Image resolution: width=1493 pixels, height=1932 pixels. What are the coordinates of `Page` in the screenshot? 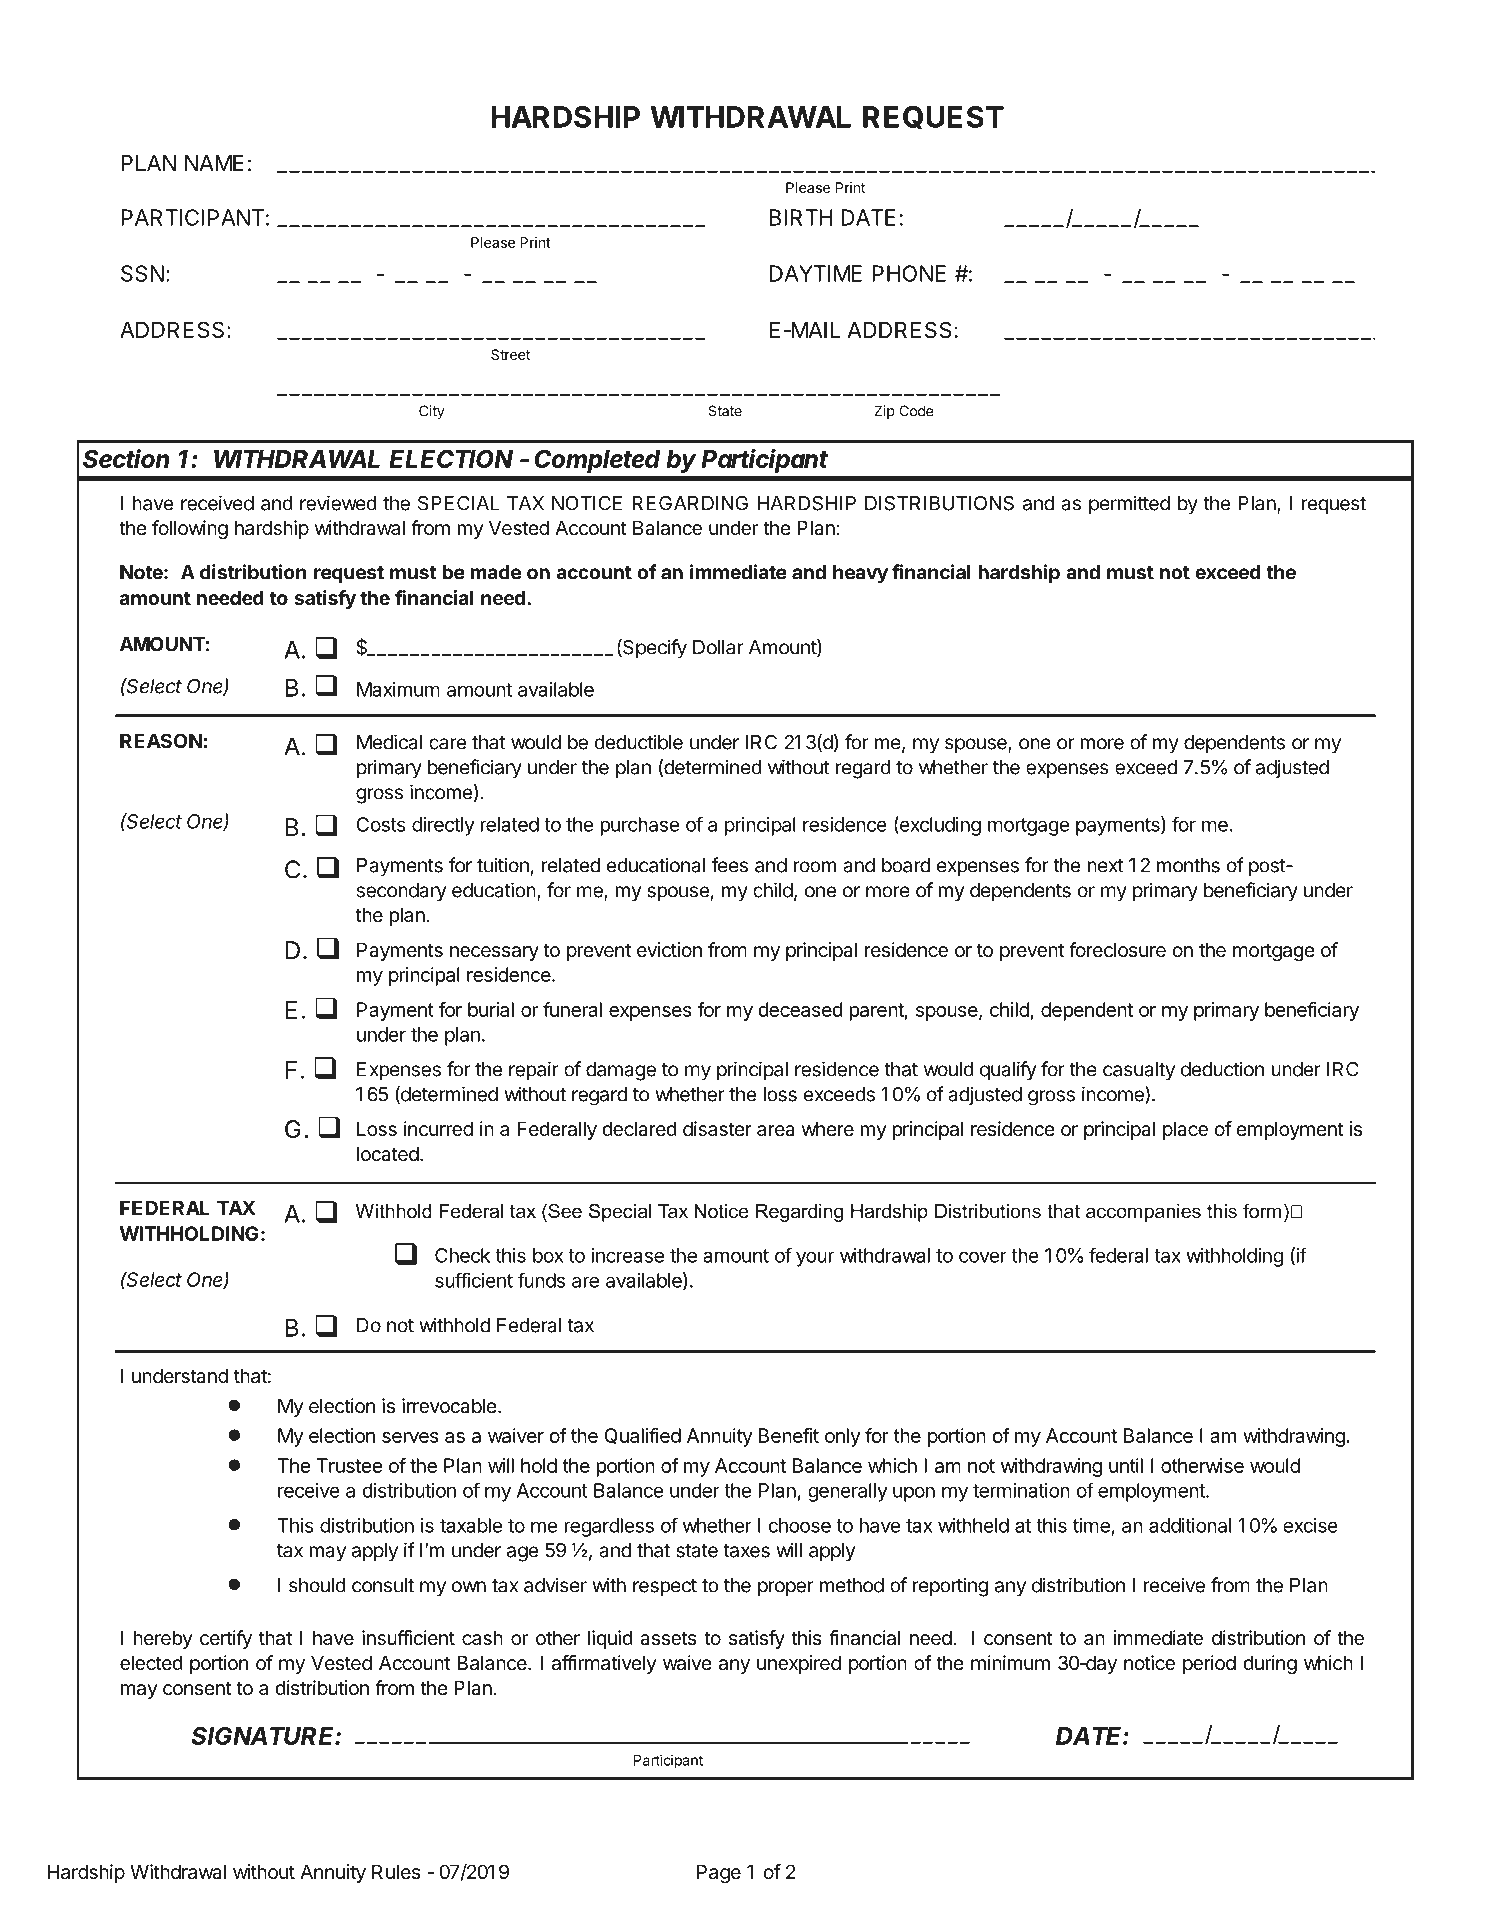 It's located at (719, 1873).
